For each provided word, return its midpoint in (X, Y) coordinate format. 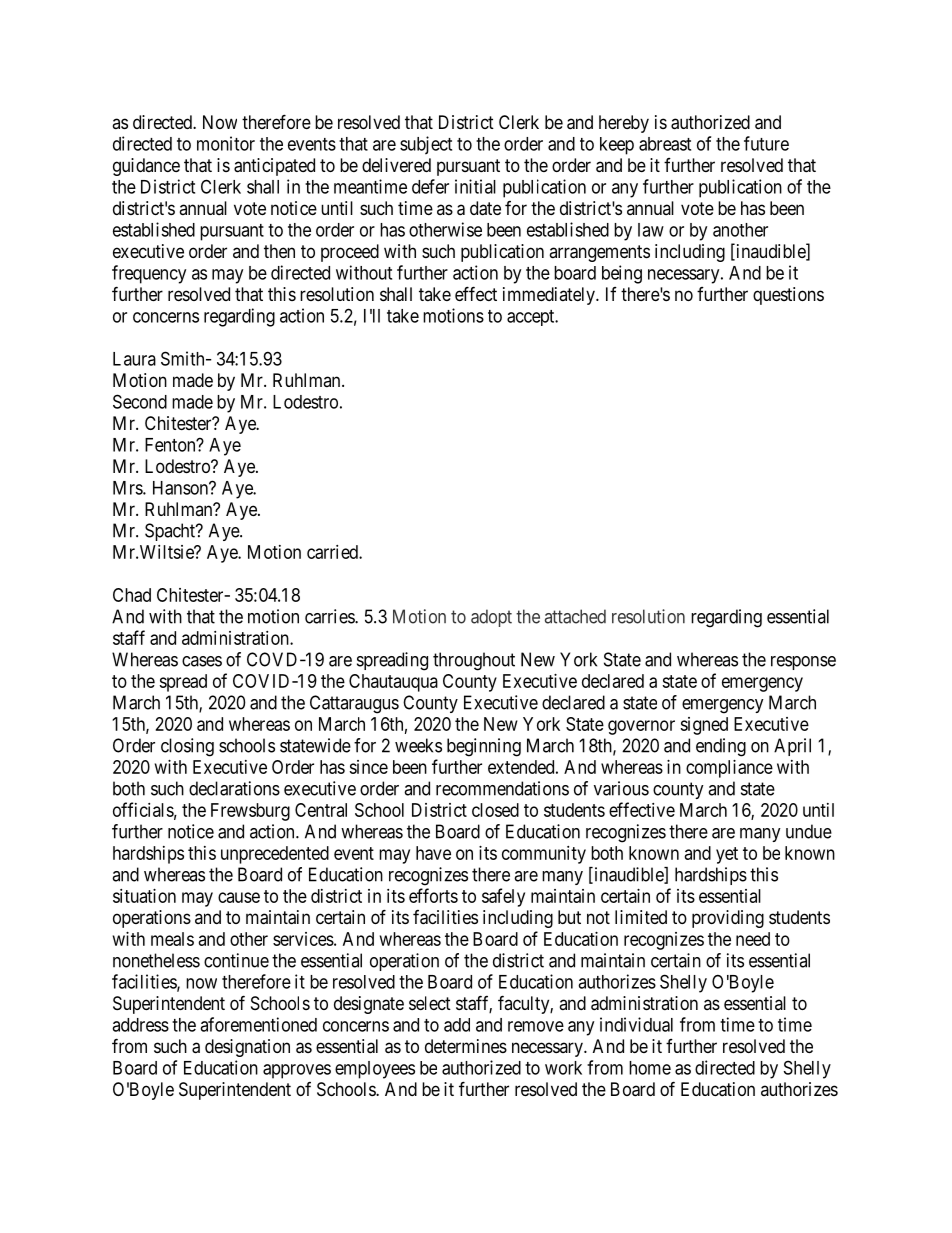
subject (426, 145)
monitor (226, 143)
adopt (491, 618)
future (766, 143)
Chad (132, 595)
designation (247, 1048)
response (803, 663)
